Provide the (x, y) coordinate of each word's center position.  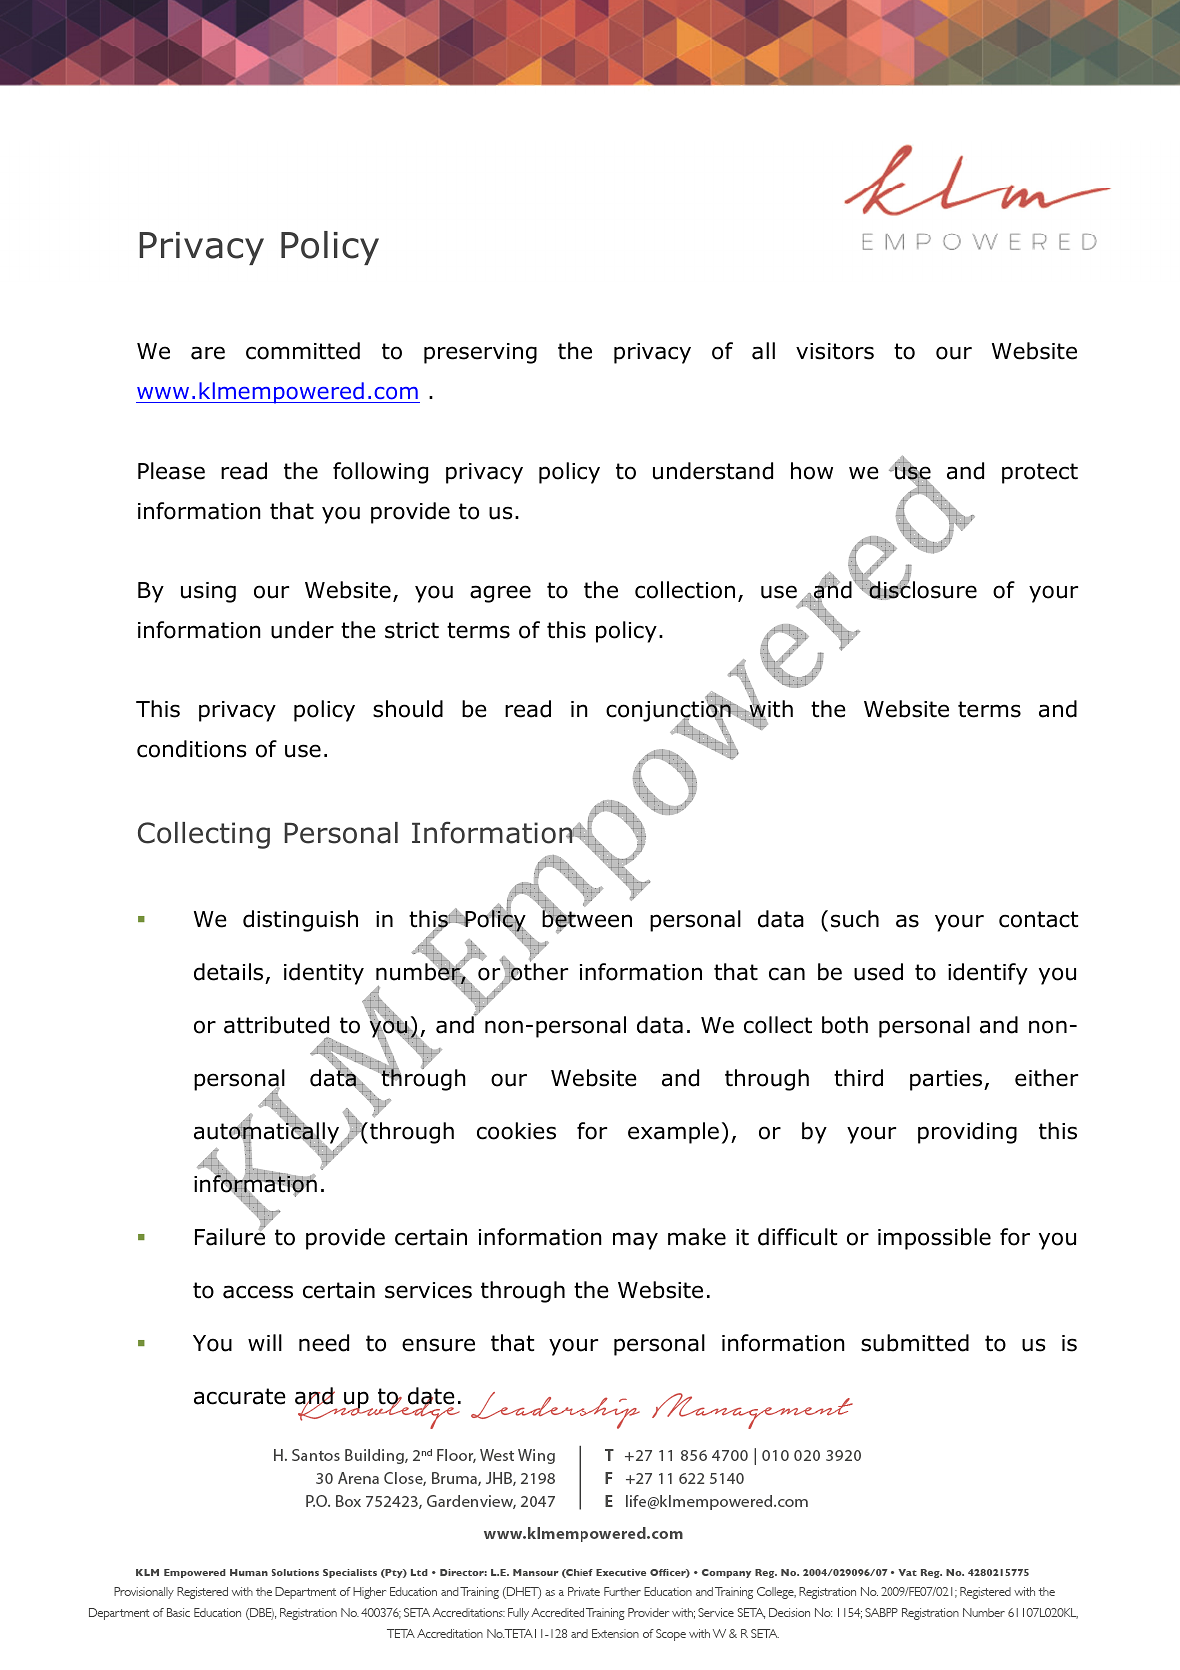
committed (303, 351)
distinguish (300, 921)
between (587, 919)
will (265, 1342)
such (855, 919)
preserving (480, 353)
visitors (835, 351)
